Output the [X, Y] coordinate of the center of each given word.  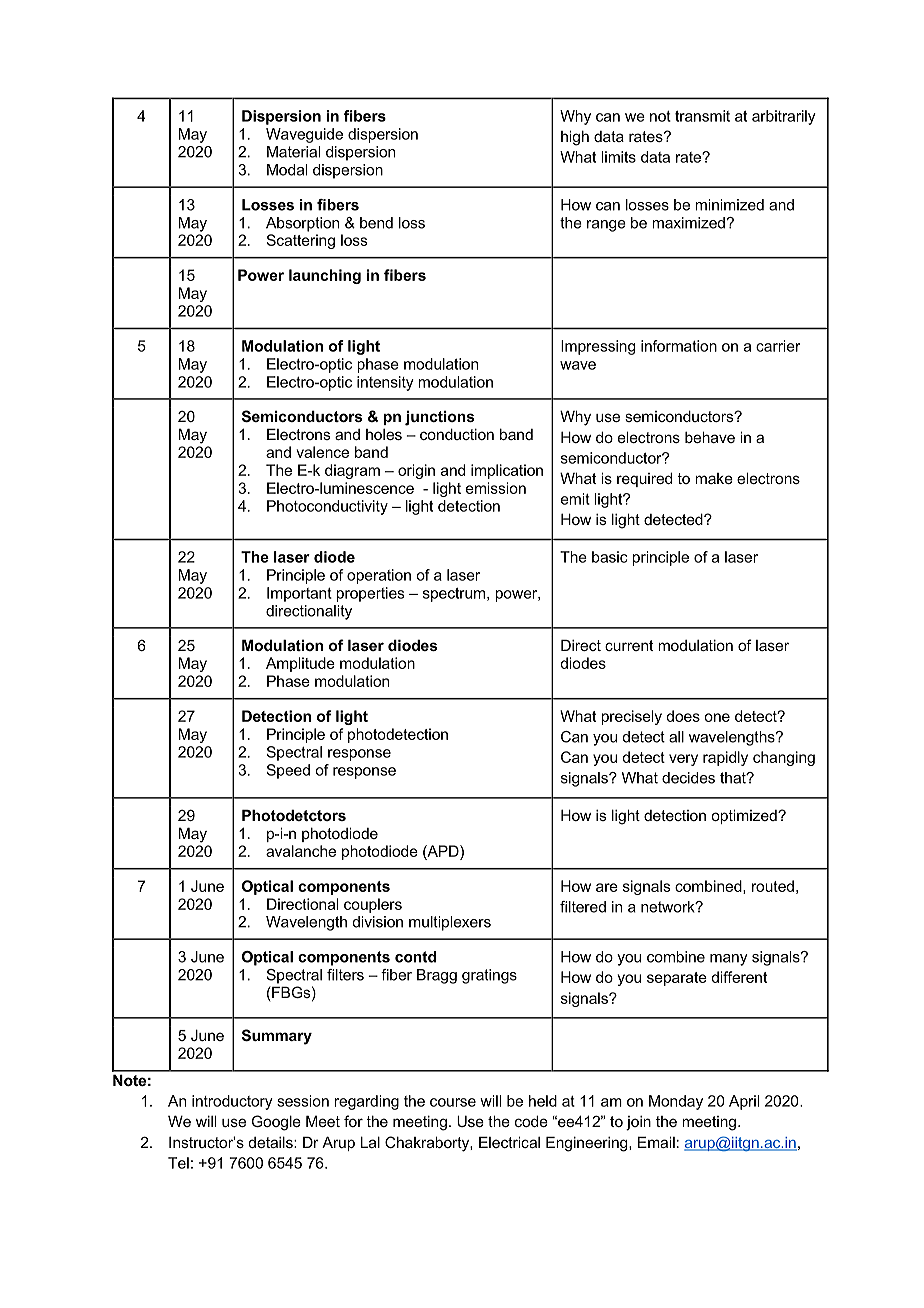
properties [370, 594]
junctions [439, 418]
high [575, 138]
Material [293, 152]
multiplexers [450, 923]
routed [773, 886]
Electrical [509, 1142]
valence [322, 452]
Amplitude [300, 664]
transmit [702, 116]
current [629, 645]
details [272, 1142]
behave [710, 437]
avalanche [301, 851]
